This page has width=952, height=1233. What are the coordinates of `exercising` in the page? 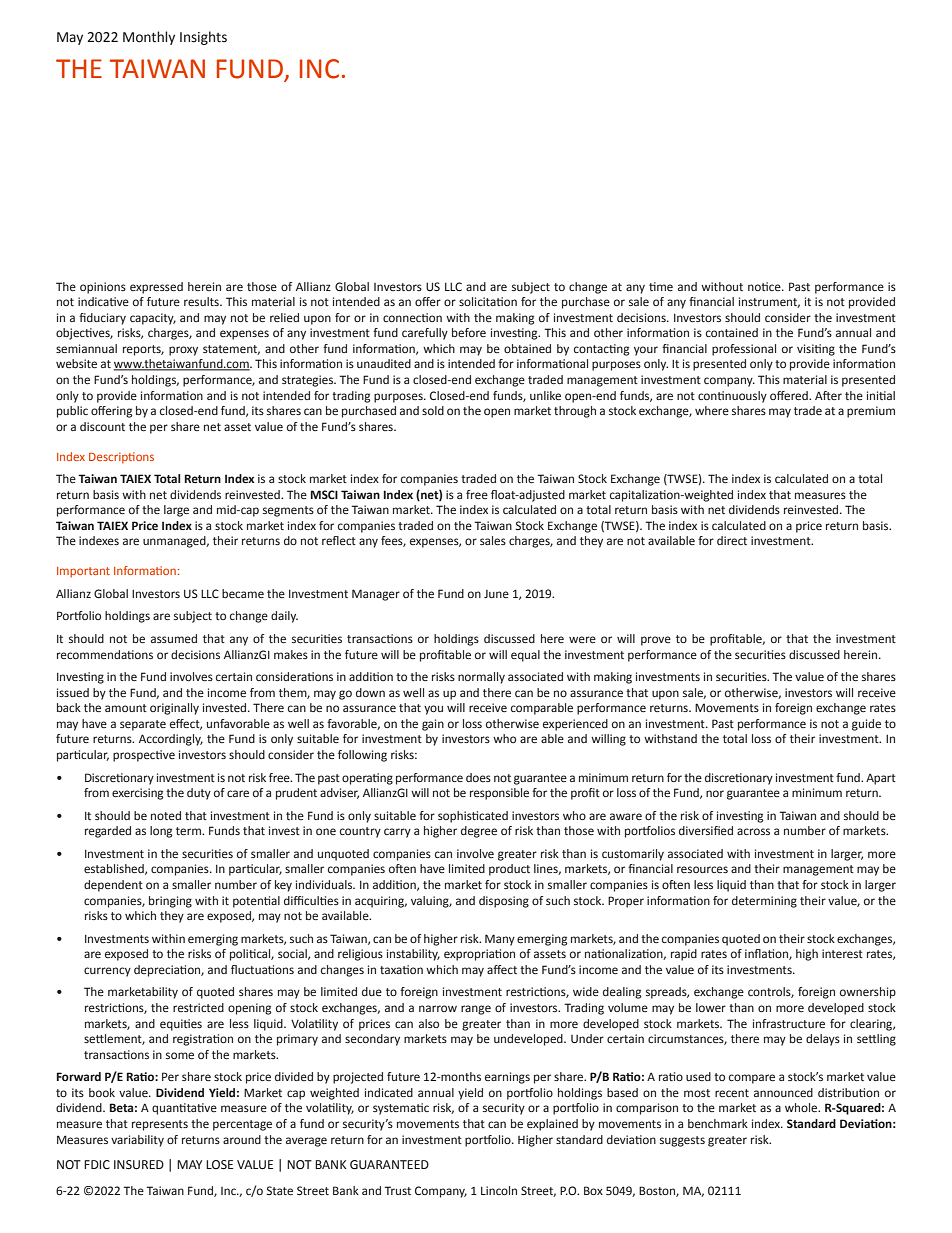 It's located at (137, 794).
